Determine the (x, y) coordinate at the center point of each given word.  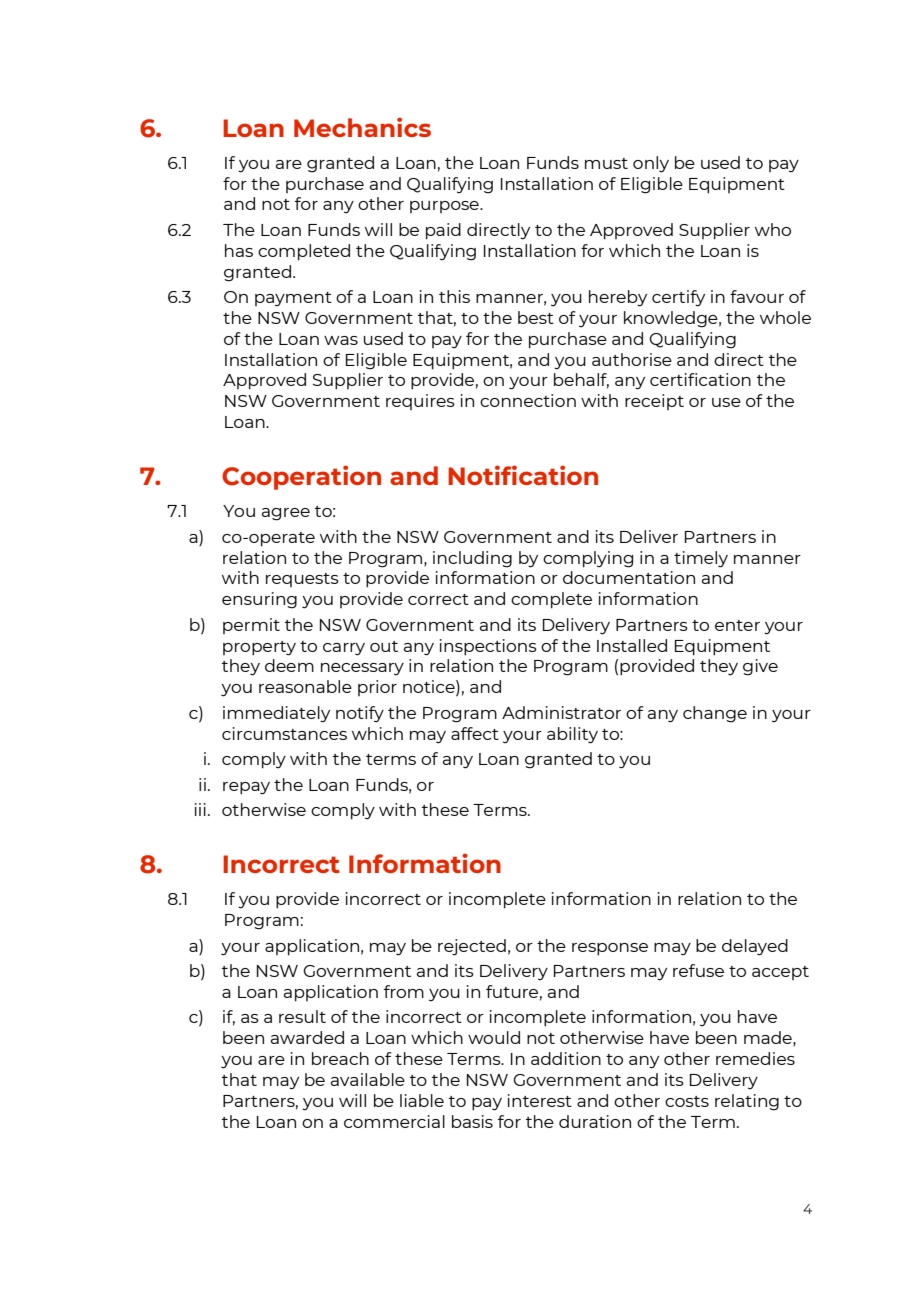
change (715, 714)
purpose (445, 207)
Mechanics (362, 127)
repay (246, 788)
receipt (654, 402)
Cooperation (301, 477)
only (651, 164)
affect (475, 733)
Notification (523, 475)
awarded (307, 1037)
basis (472, 1121)
